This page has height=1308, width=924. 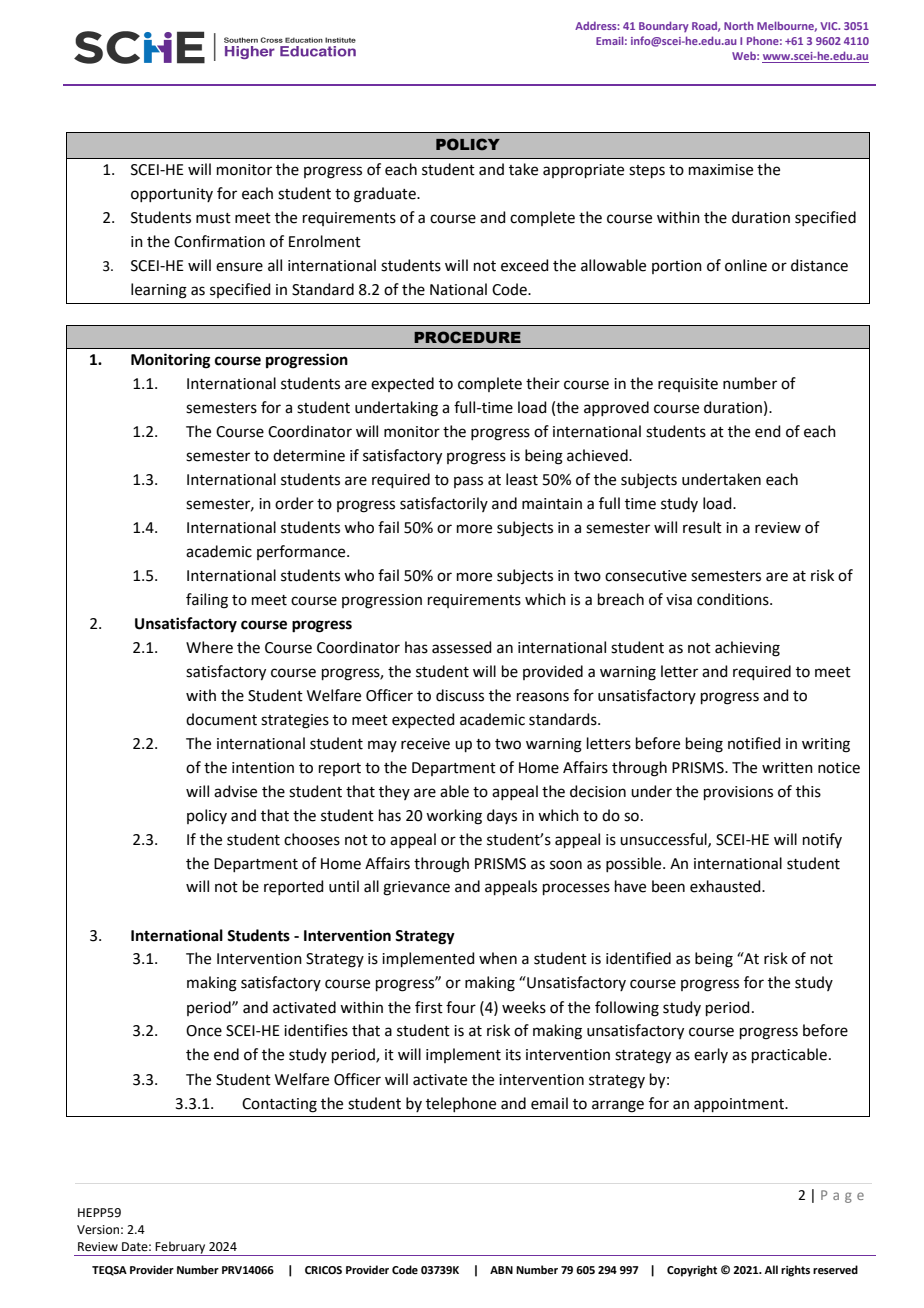 I want to click on North, so click(x=739, y=26).
